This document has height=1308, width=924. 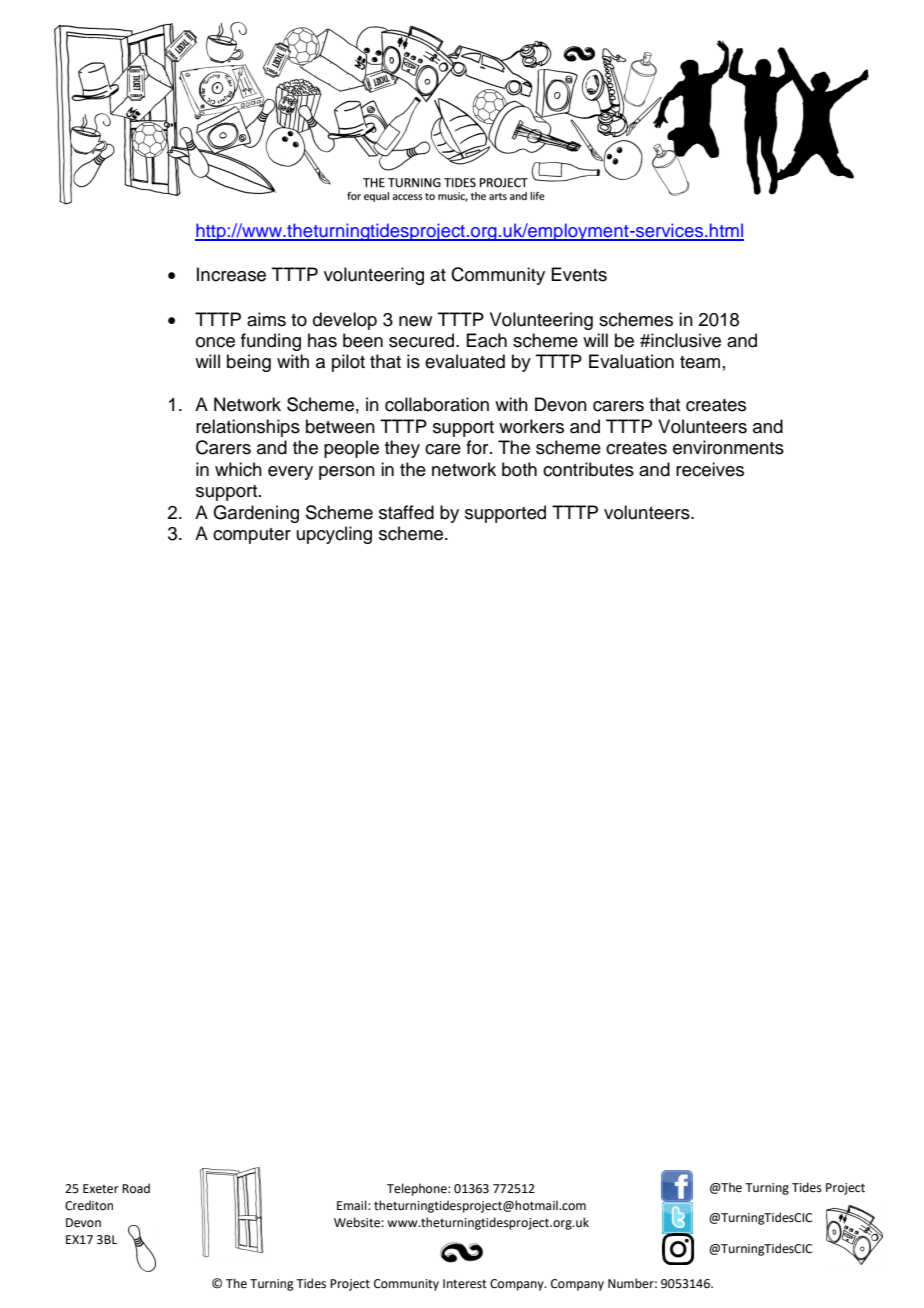 What do you see at coordinates (465, 1284) in the document?
I see `Interest` at bounding box center [465, 1284].
